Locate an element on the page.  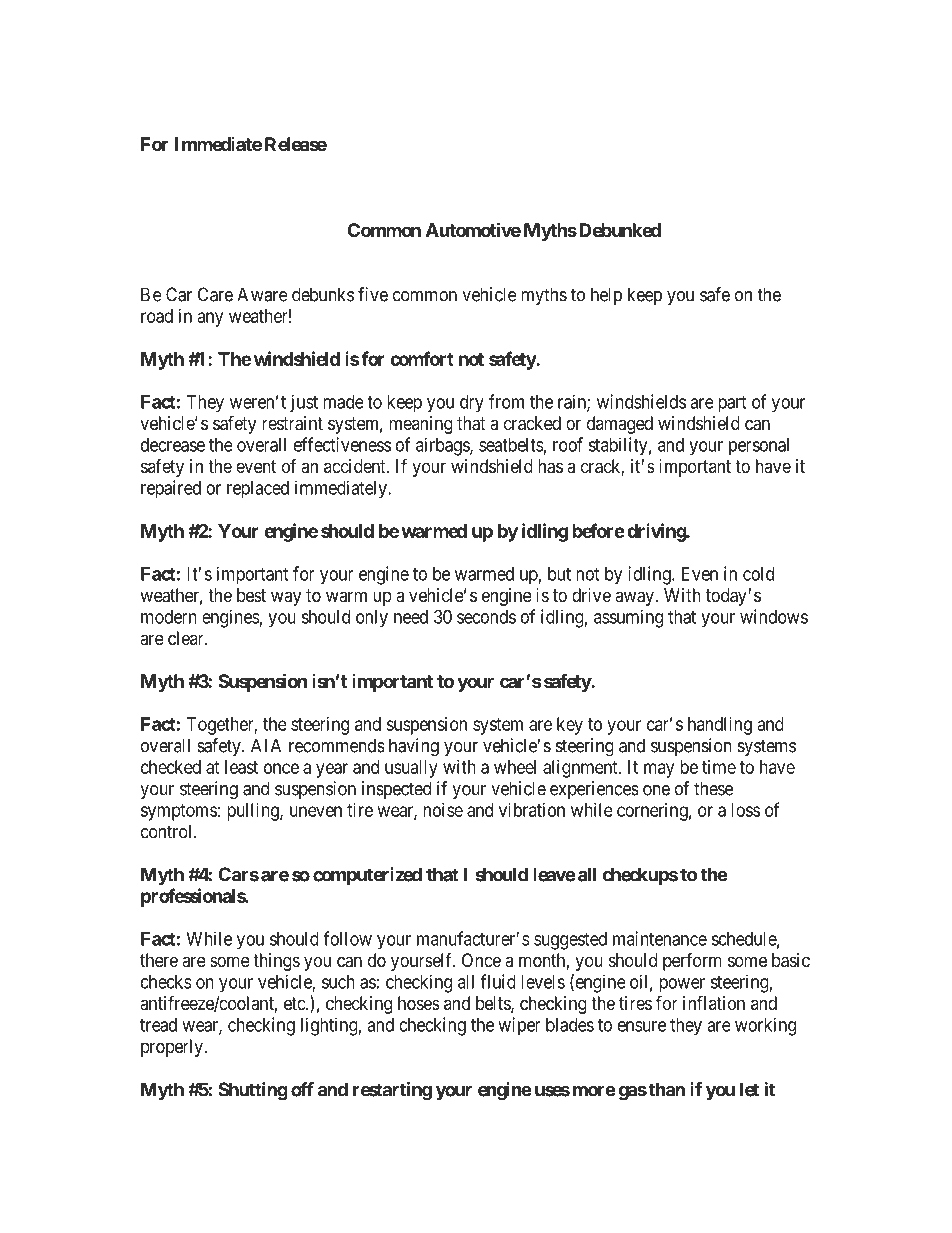
Care is located at coordinates (215, 294).
